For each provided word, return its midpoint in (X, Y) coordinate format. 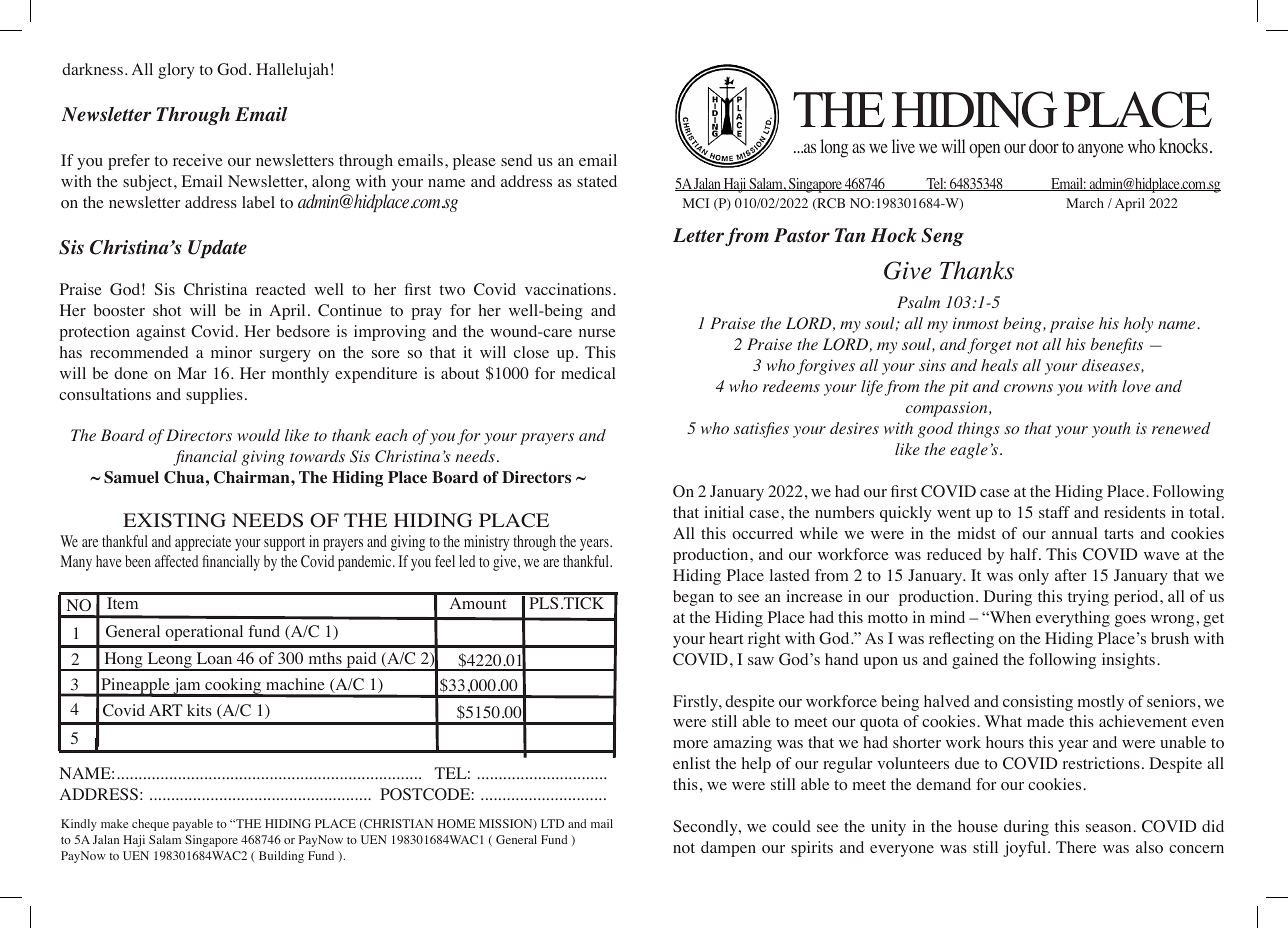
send (516, 160)
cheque (150, 825)
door (1044, 146)
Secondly (706, 828)
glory (176, 71)
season (1110, 828)
